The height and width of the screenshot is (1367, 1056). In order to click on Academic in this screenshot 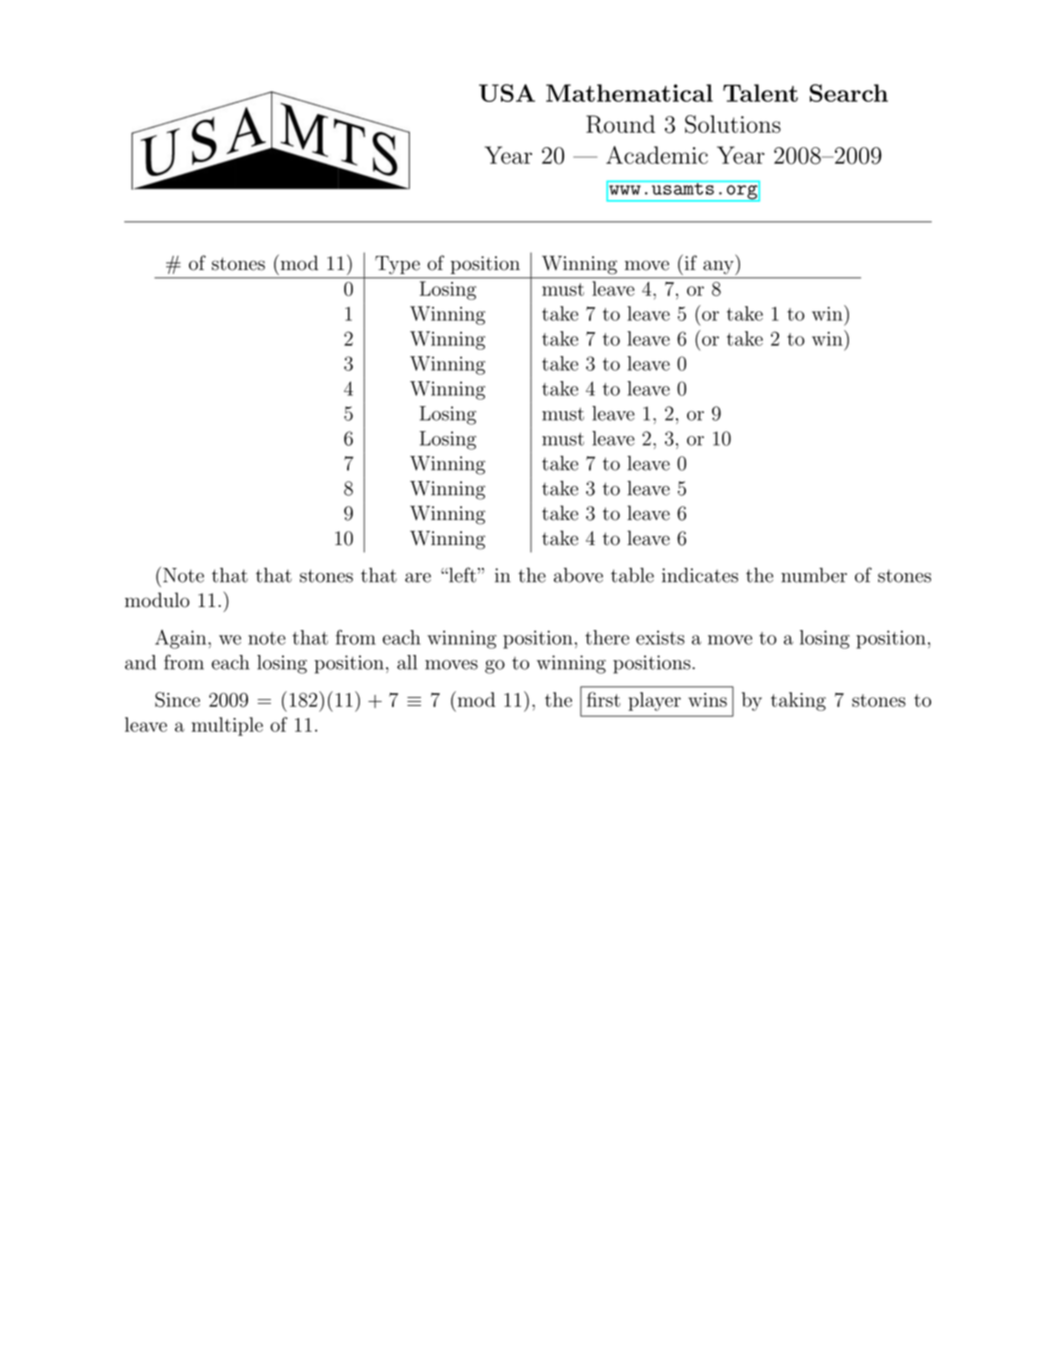, I will do `click(657, 155)`.
